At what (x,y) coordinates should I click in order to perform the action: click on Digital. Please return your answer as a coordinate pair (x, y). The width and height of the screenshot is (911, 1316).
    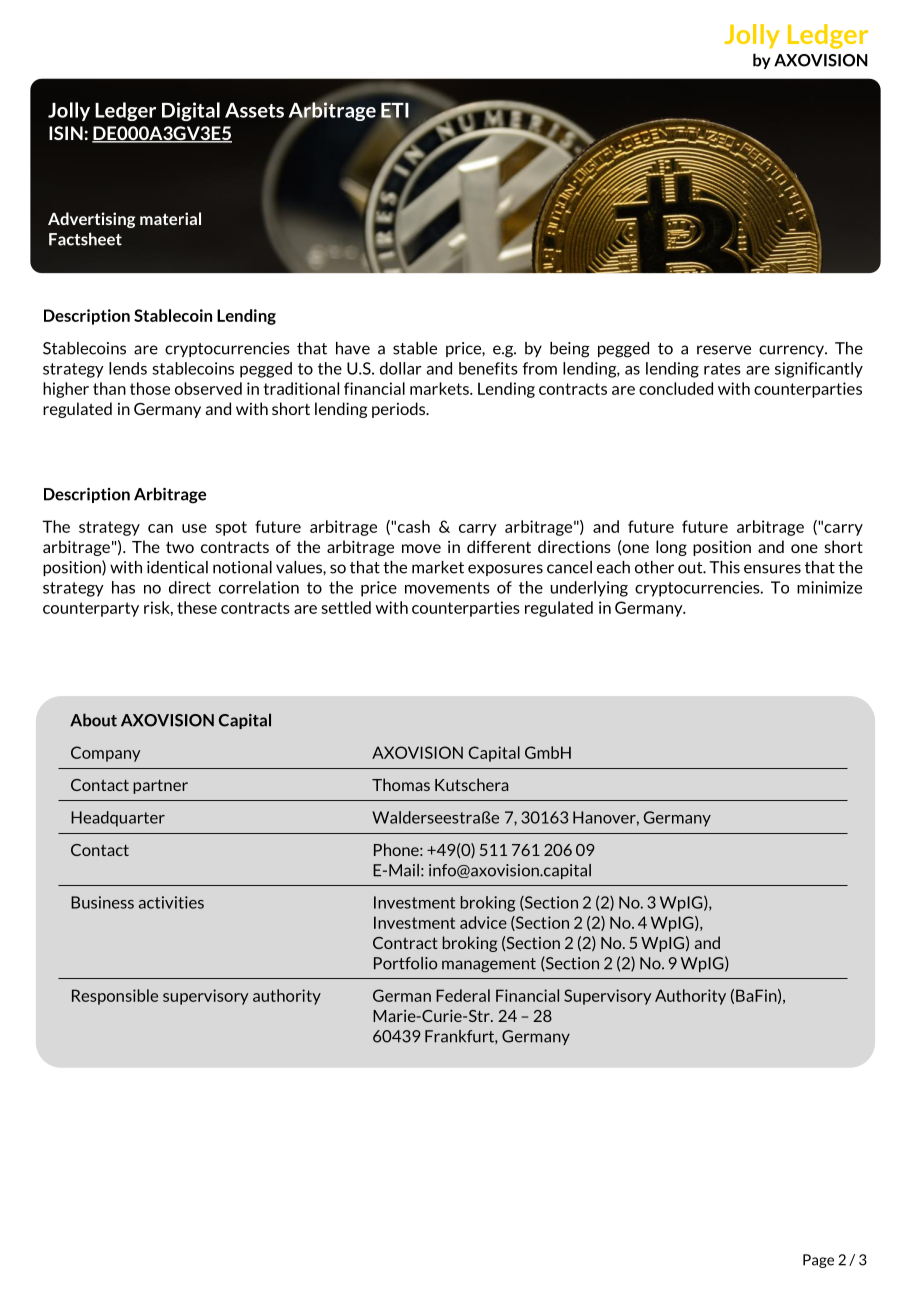
    Looking at the image, I should click on (191, 111).
